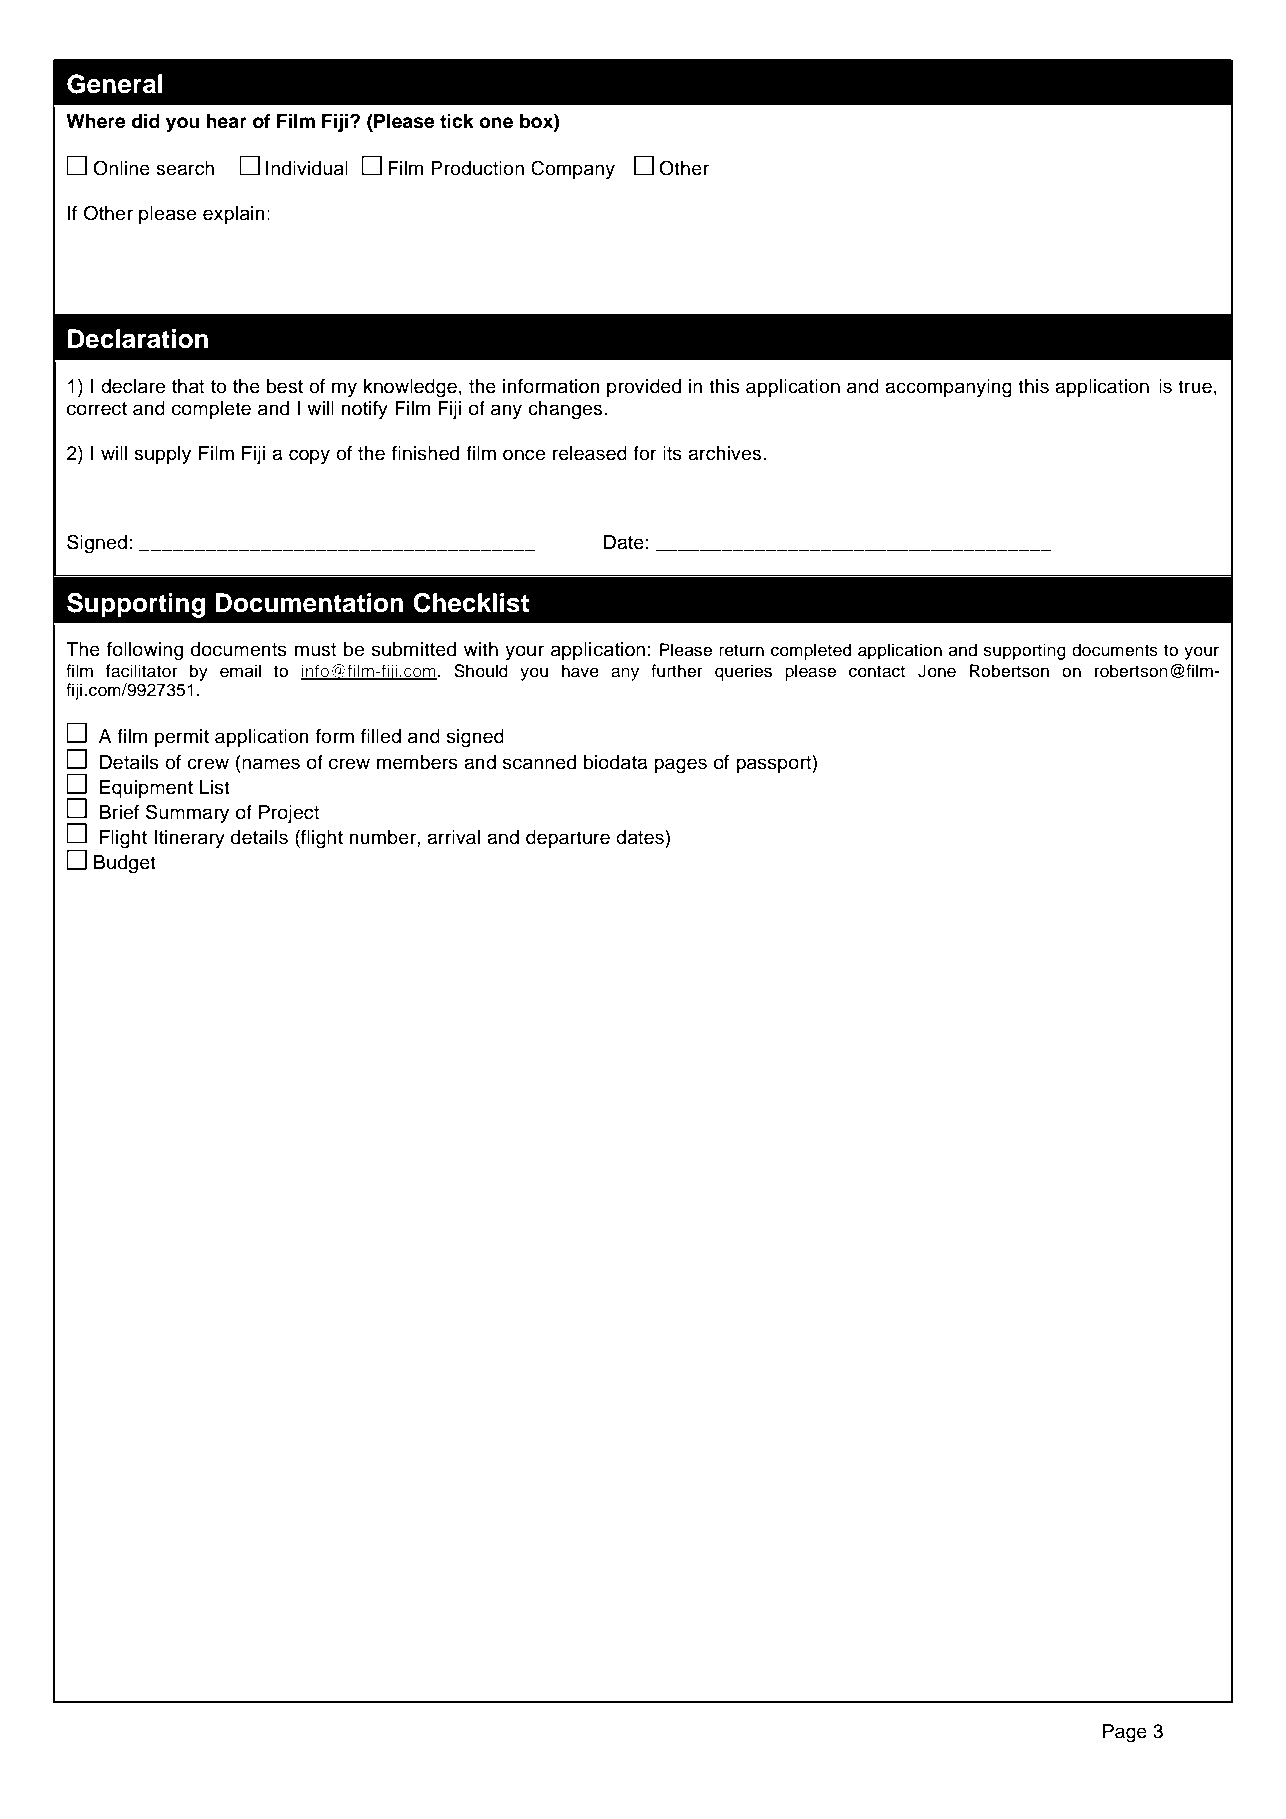 Image resolution: width=1286 pixels, height=1819 pixels. Describe the element at coordinates (672, 453) in the image. I see `its` at that location.
